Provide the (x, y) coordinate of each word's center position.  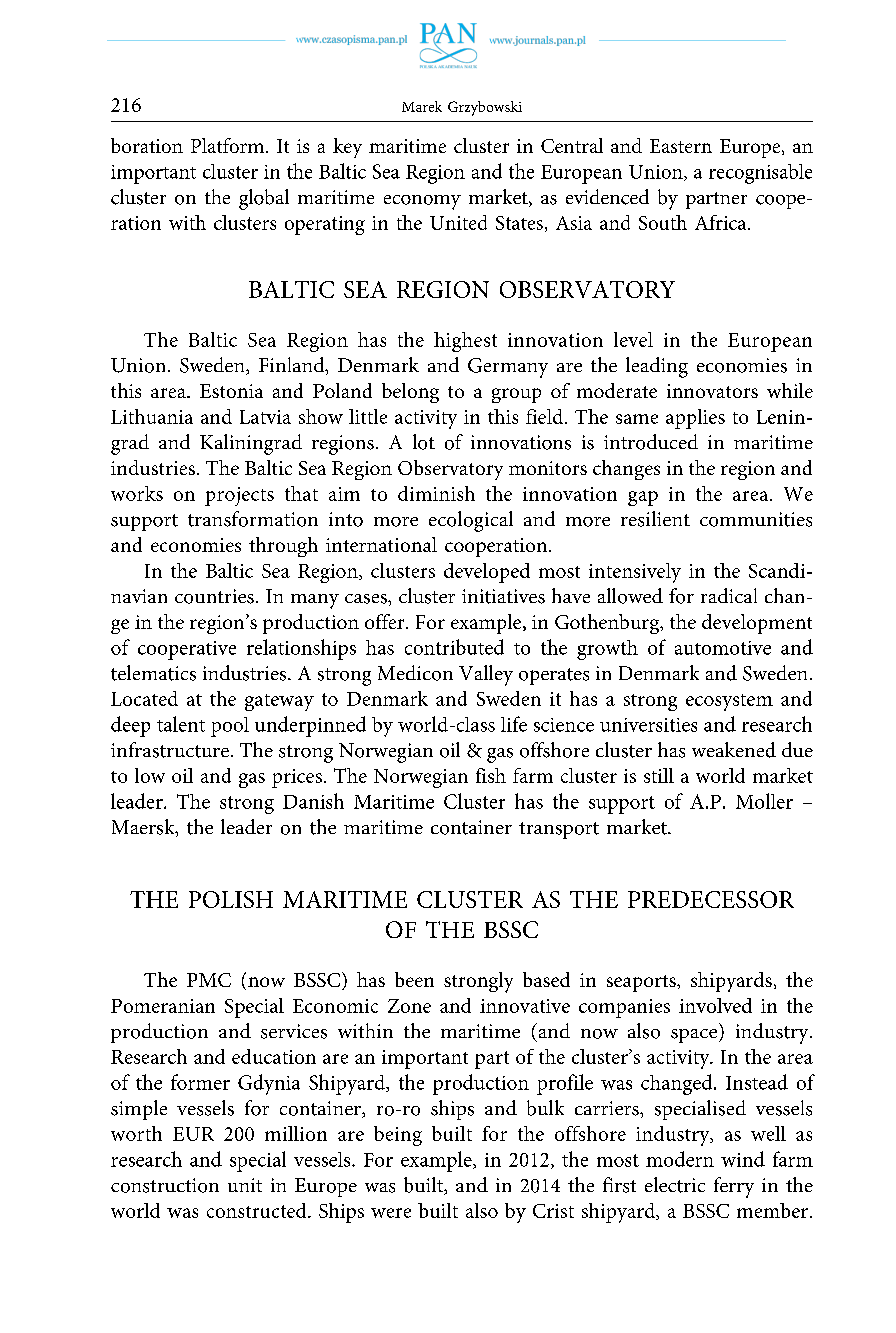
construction (165, 1185)
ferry (734, 1187)
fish (491, 775)
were (391, 1213)
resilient (655, 519)
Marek (422, 106)
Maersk (144, 828)
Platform (227, 145)
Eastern (681, 146)
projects (239, 496)
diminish (436, 493)
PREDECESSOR (711, 899)
